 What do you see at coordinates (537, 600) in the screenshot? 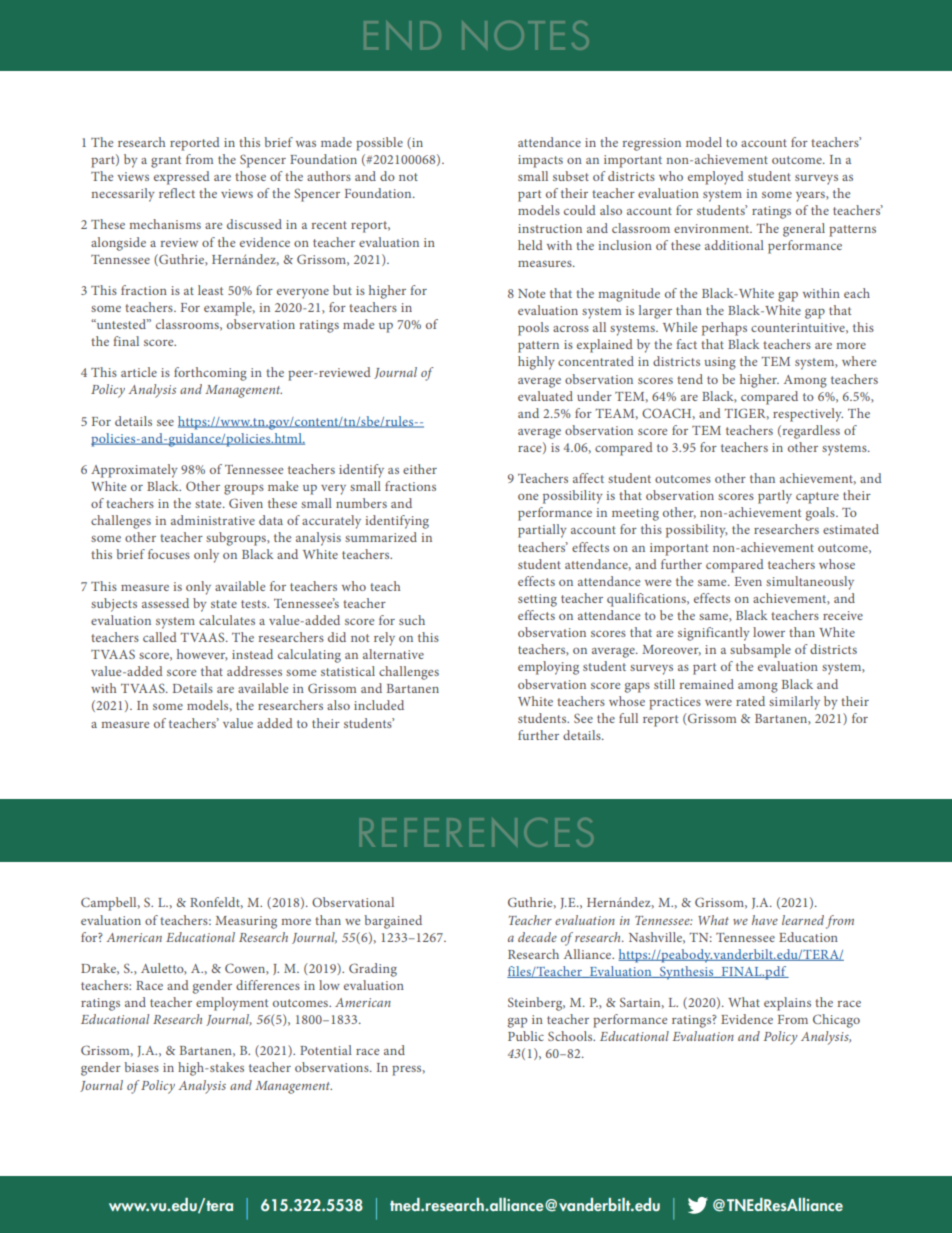
I see `setting` at bounding box center [537, 600].
